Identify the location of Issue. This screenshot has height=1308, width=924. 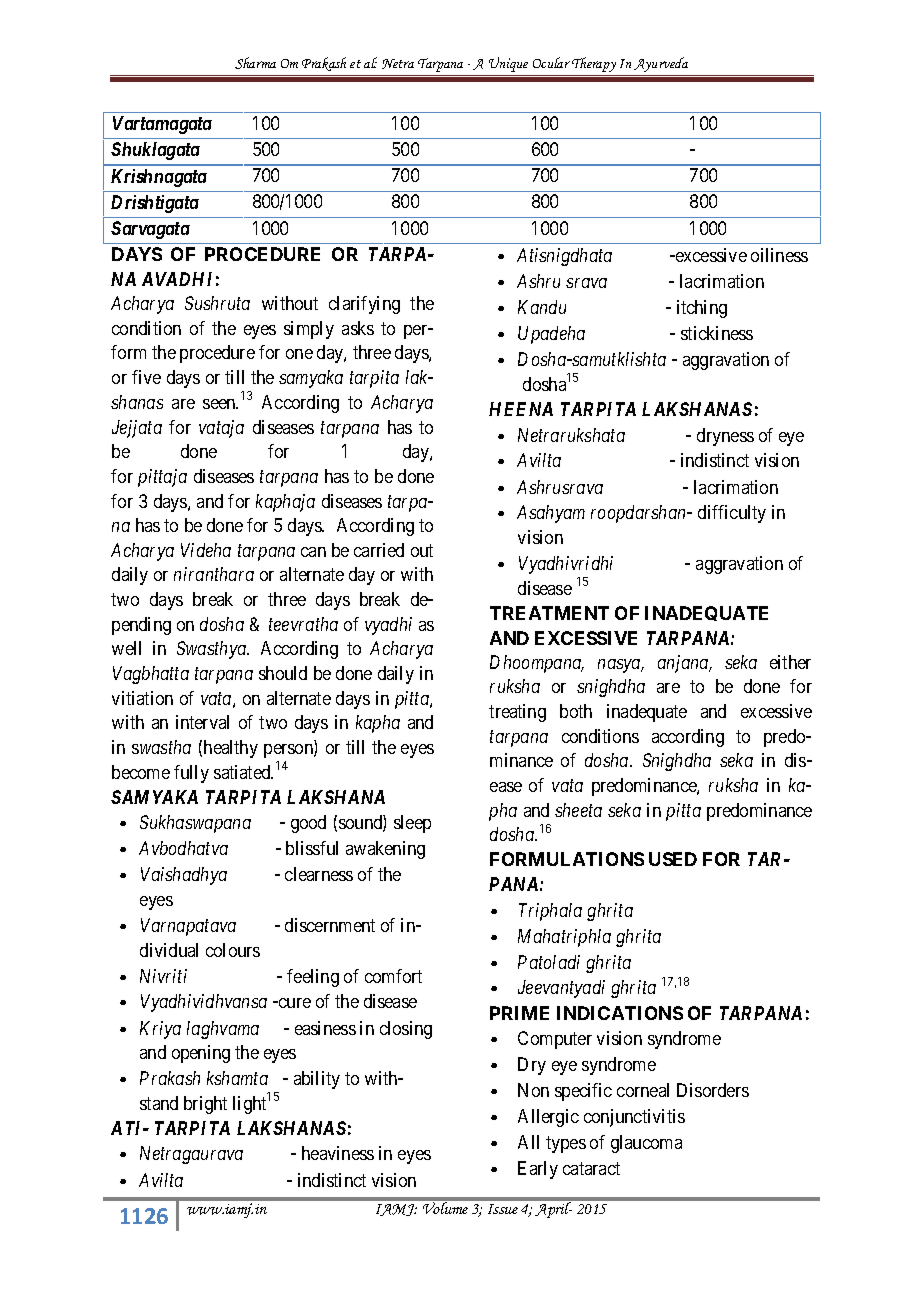
(503, 1209).
